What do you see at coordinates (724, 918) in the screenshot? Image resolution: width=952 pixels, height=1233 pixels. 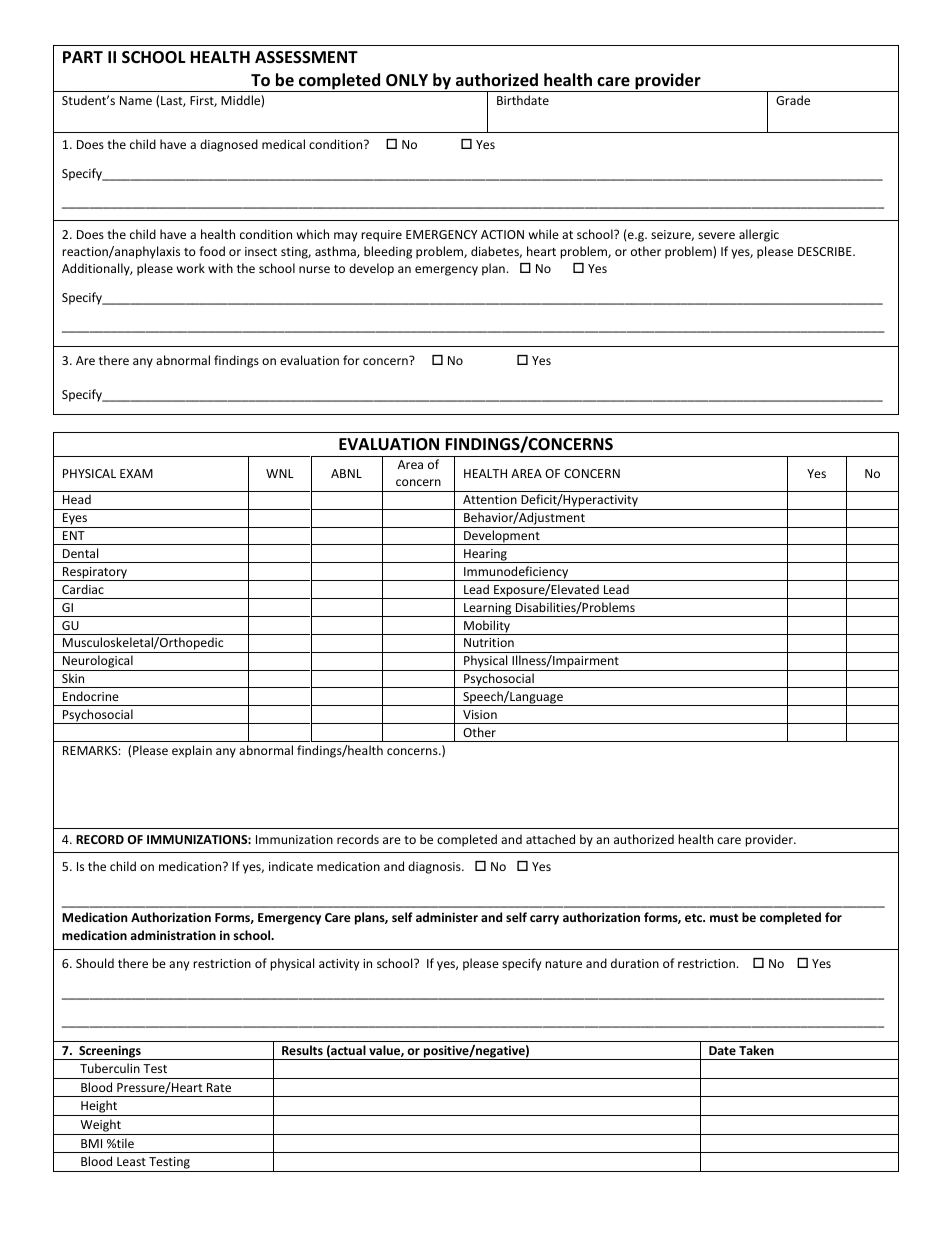 I see `must` at bounding box center [724, 918].
